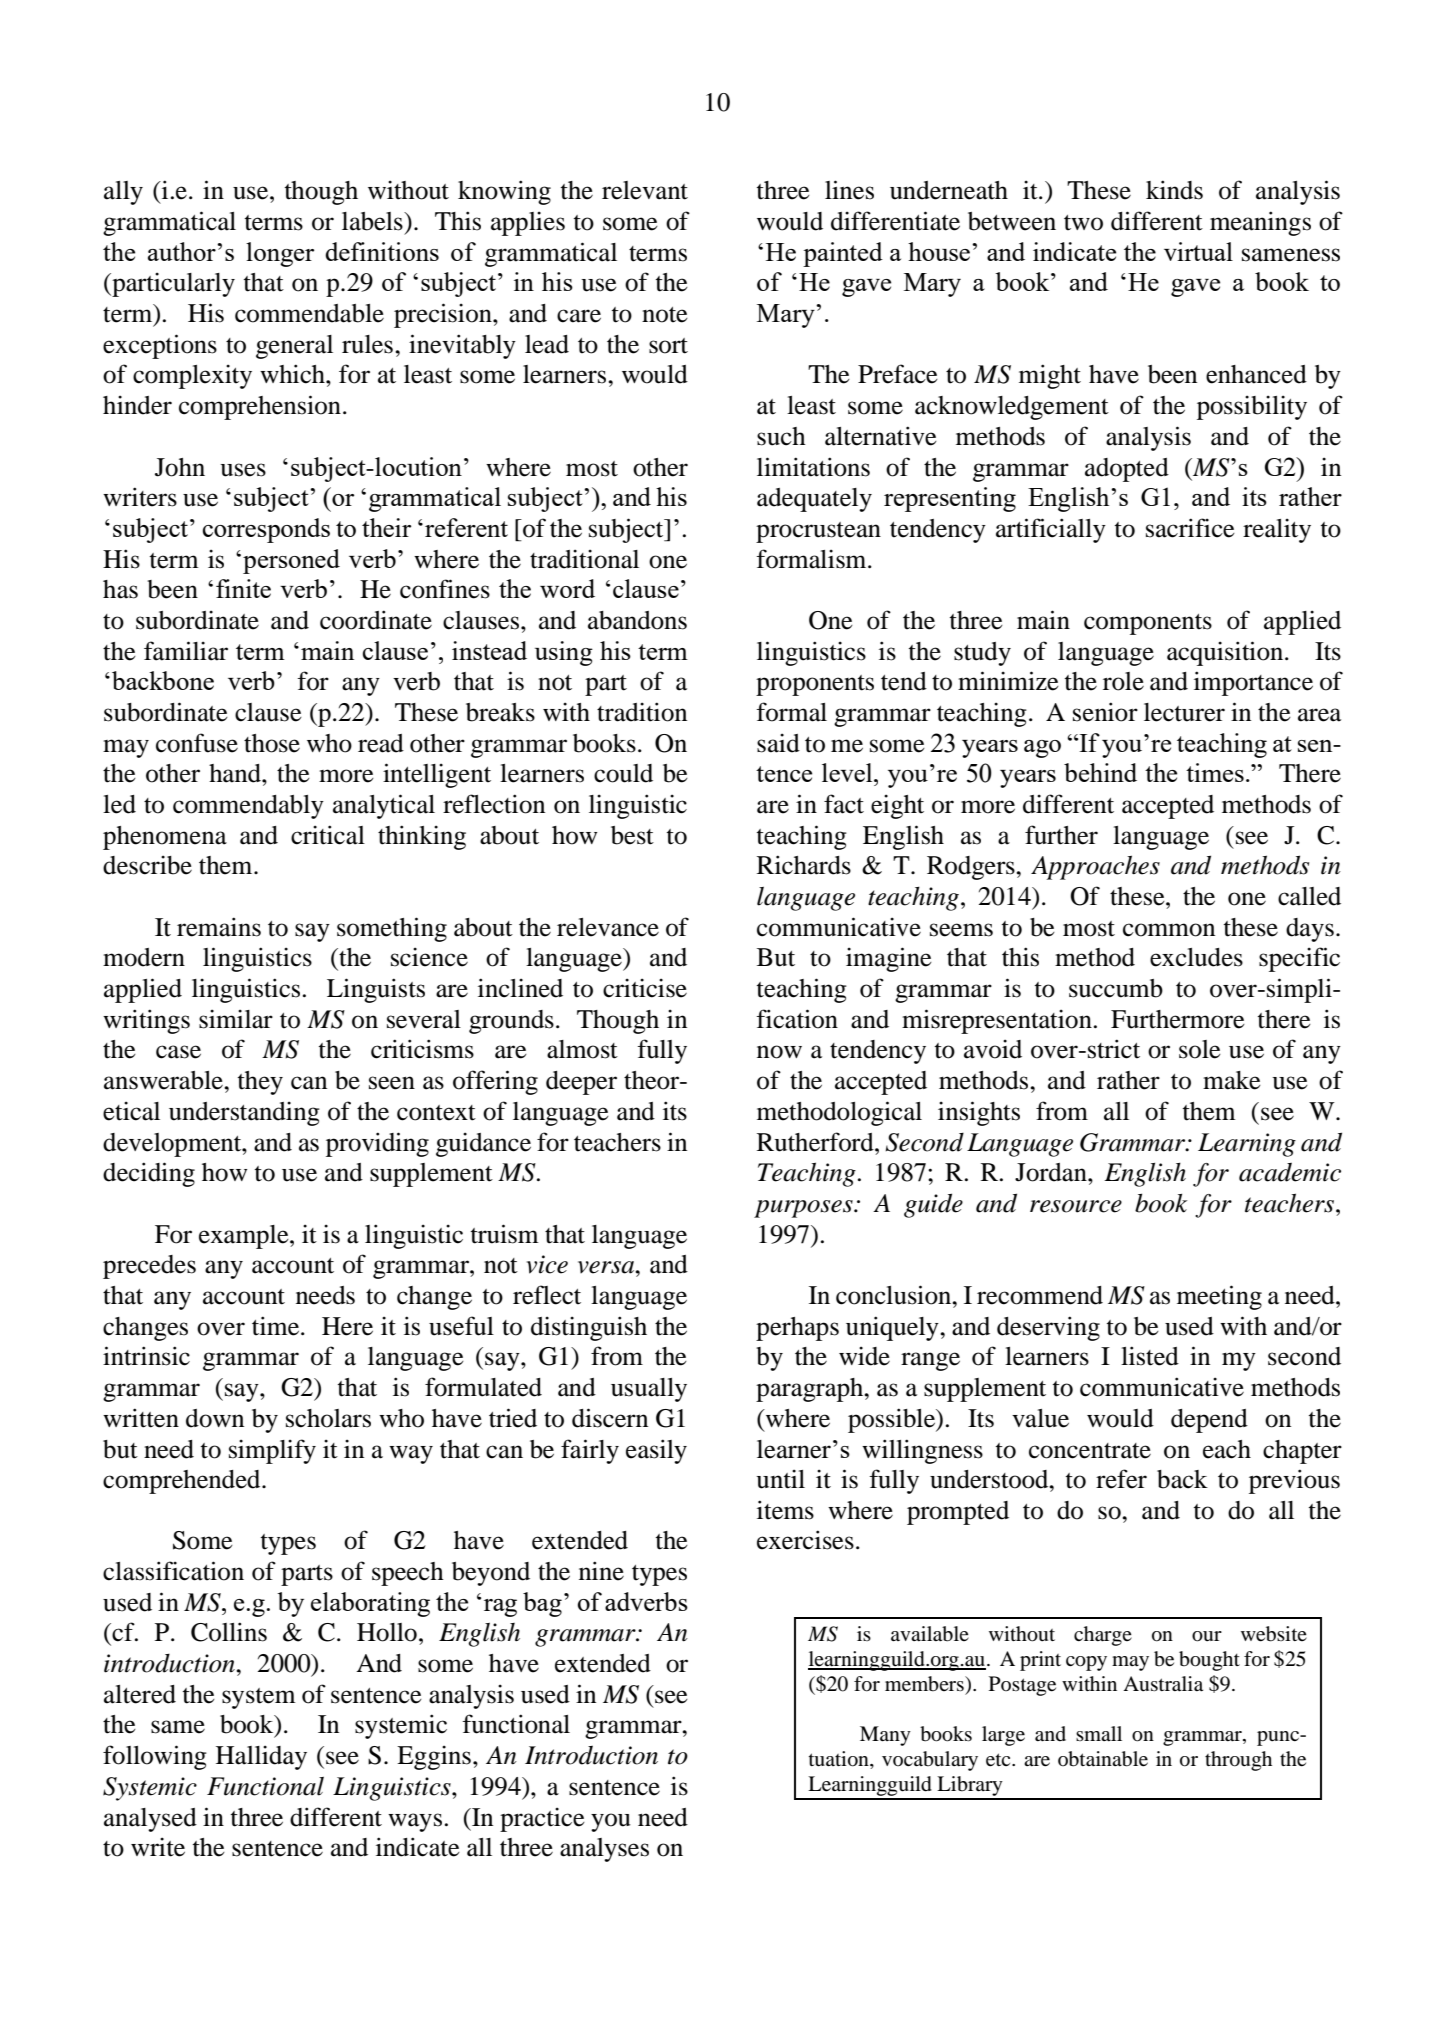 This image has width=1444, height=2042. Describe the element at coordinates (280, 254) in the image. I see `longer` at that location.
